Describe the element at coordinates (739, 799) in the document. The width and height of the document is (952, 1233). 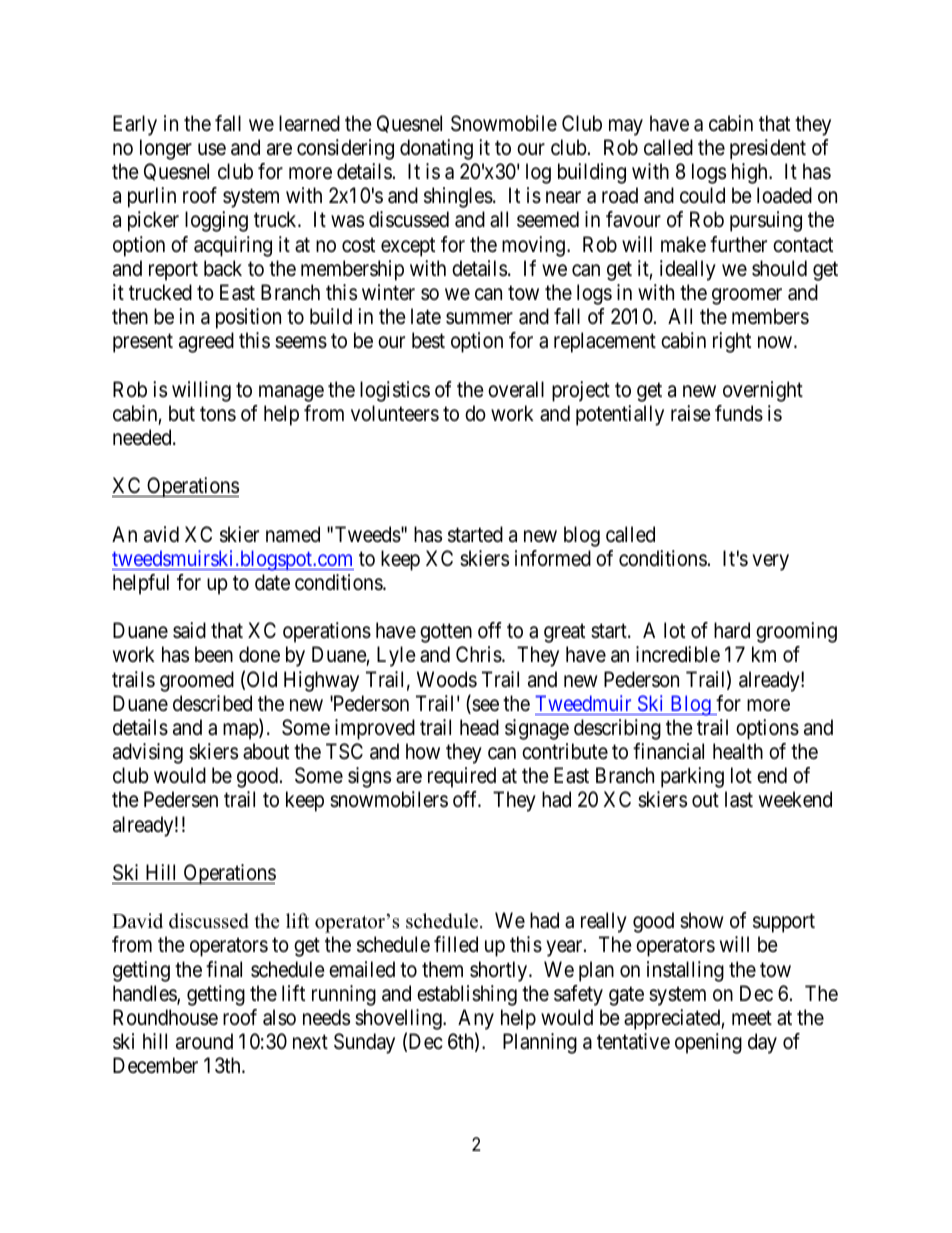
I see `last` at that location.
